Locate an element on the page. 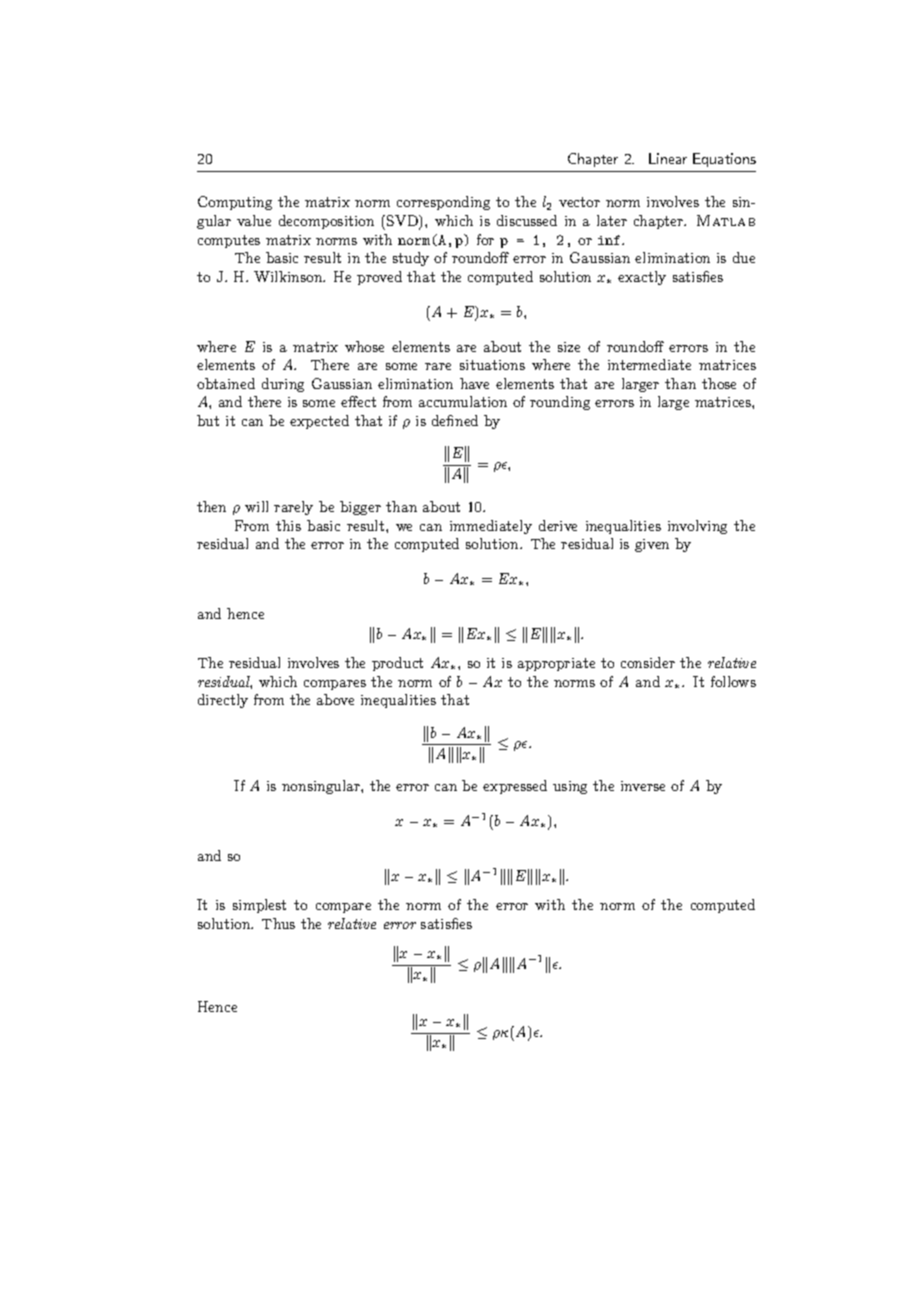 The width and height of the page is (924, 1308). immediately is located at coordinates (491, 527).
